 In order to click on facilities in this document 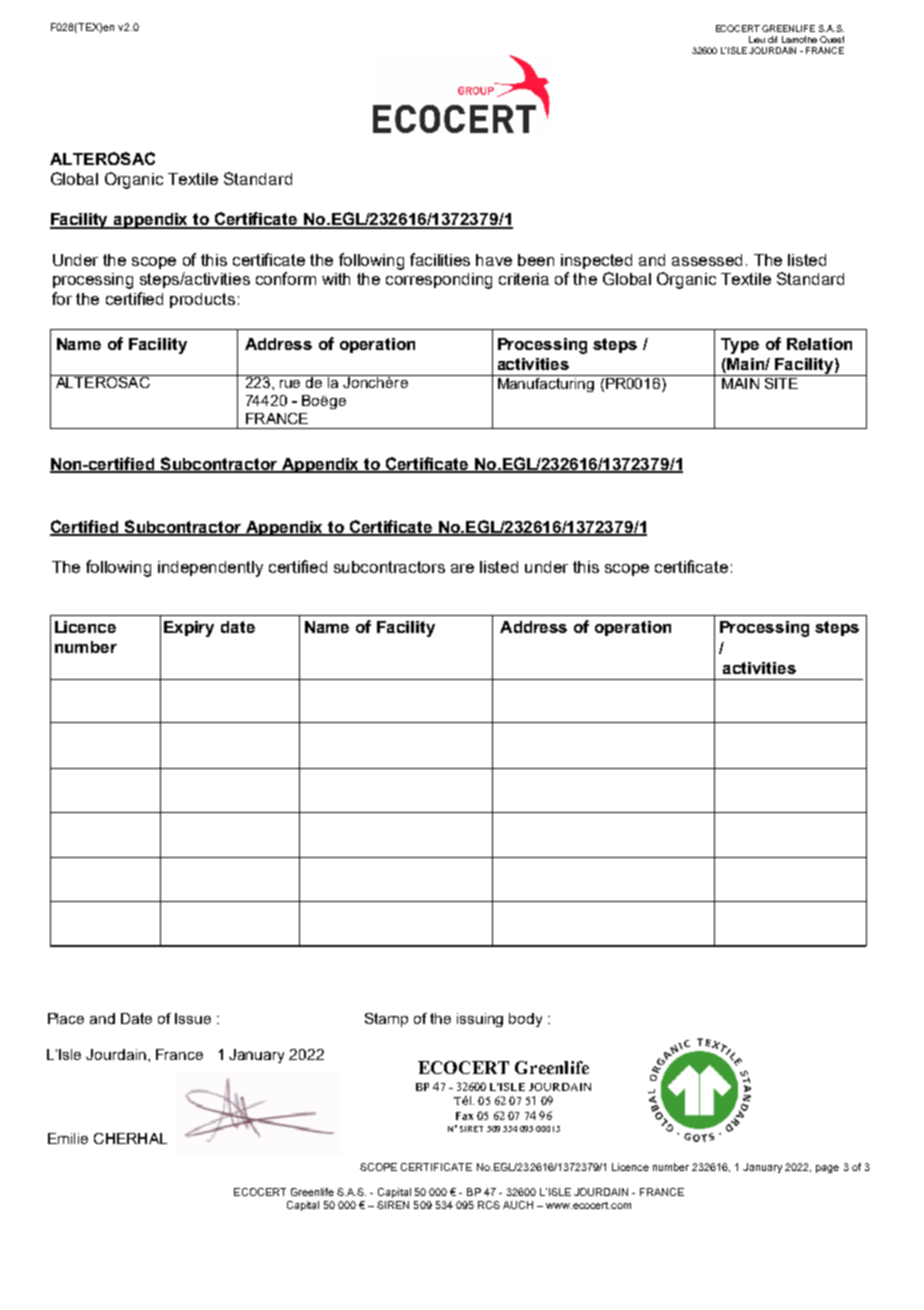, I will do `click(440, 259)`.
